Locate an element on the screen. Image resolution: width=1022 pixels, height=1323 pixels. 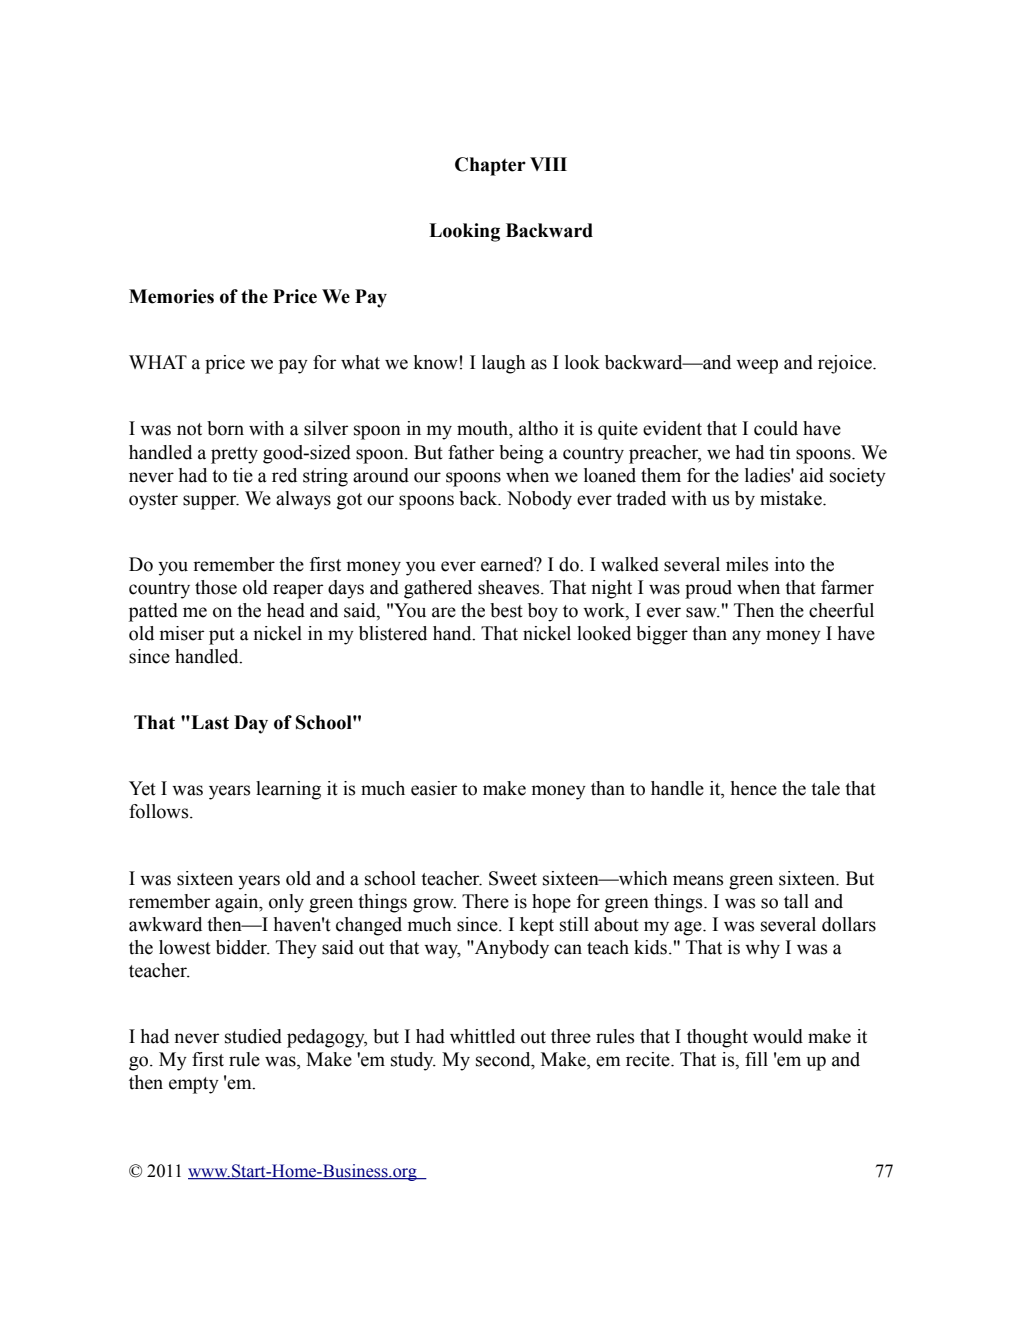
hence is located at coordinates (754, 788).
